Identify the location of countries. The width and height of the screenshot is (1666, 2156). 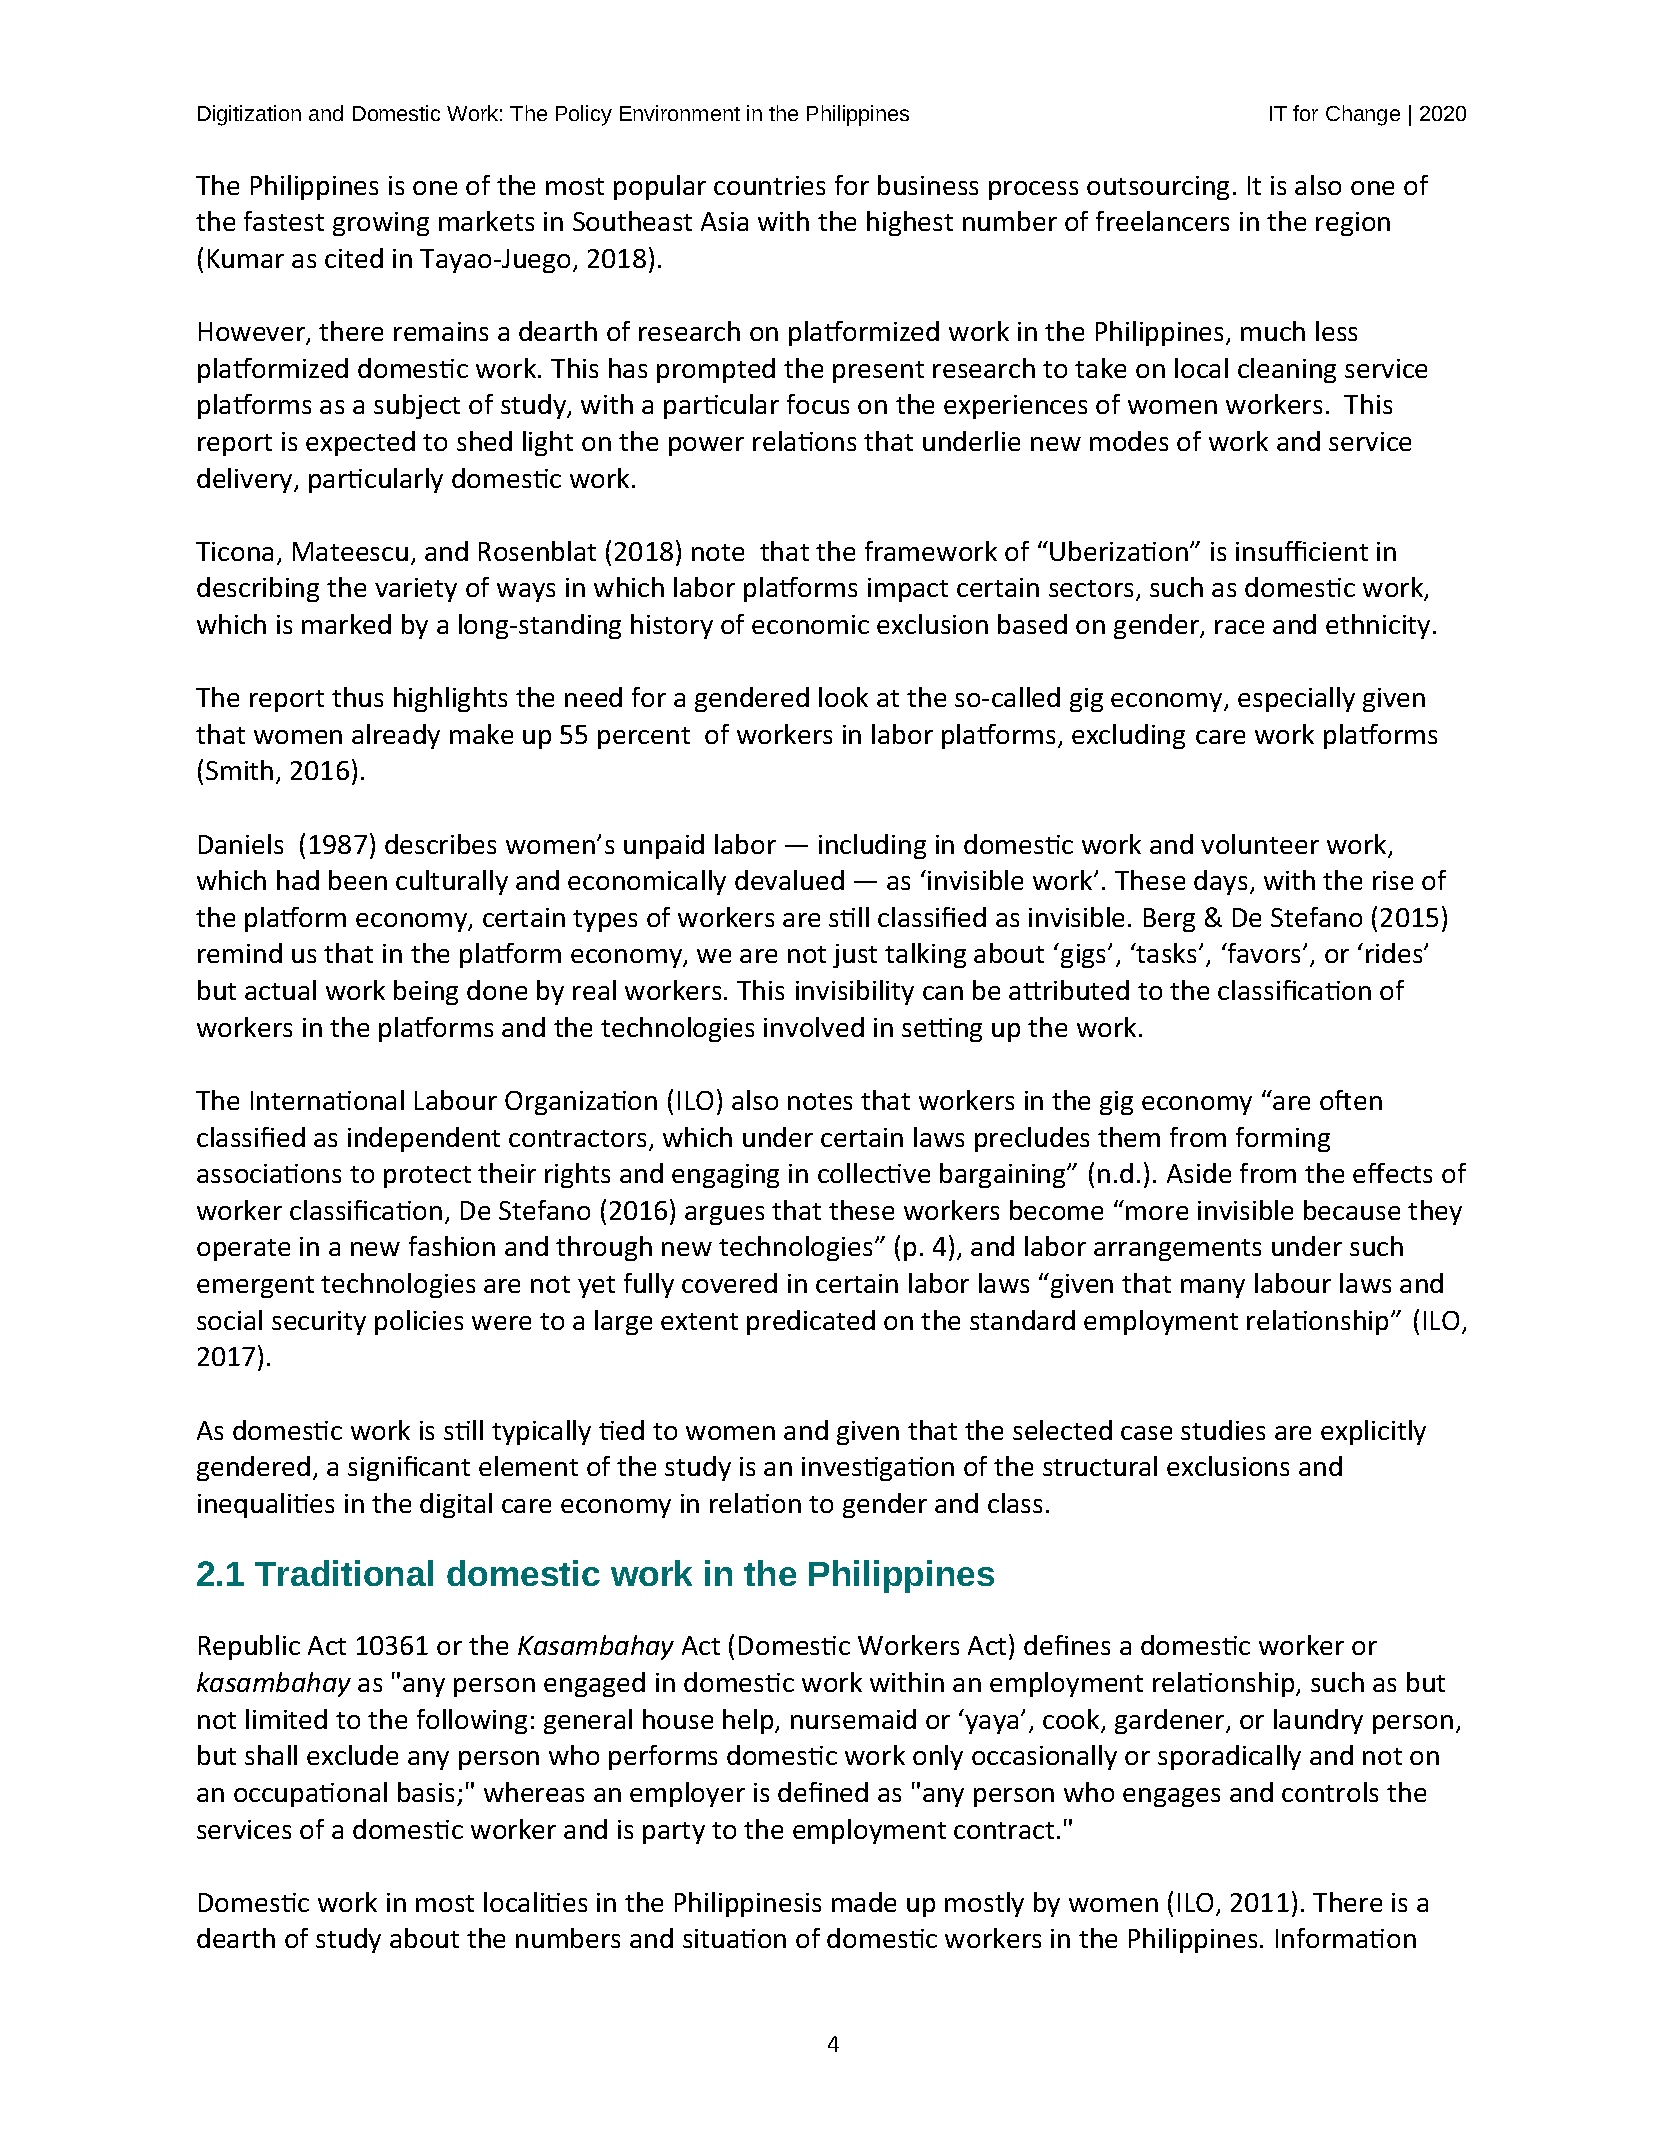
(769, 185).
